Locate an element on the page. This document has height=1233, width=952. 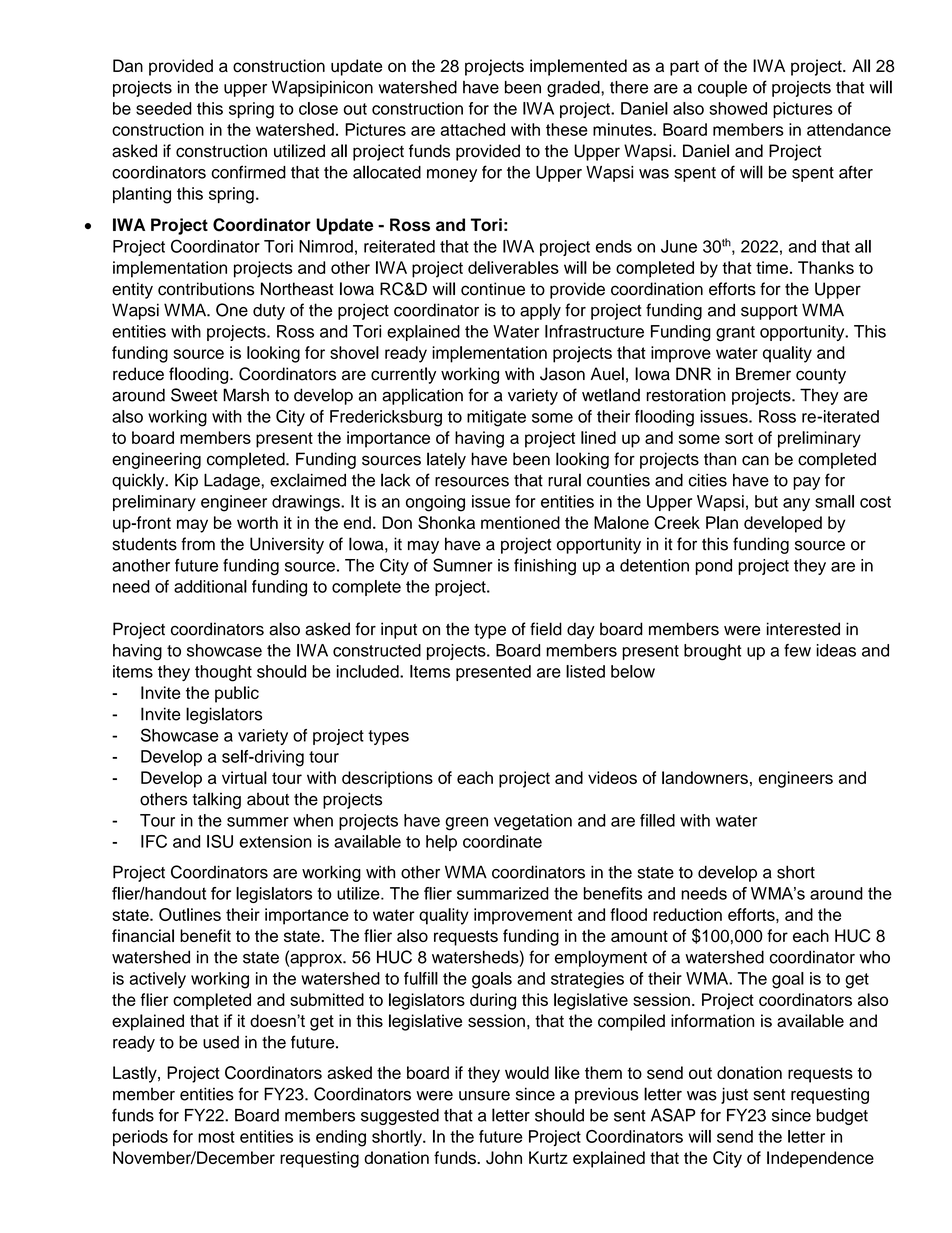
John is located at coordinates (504, 1157).
